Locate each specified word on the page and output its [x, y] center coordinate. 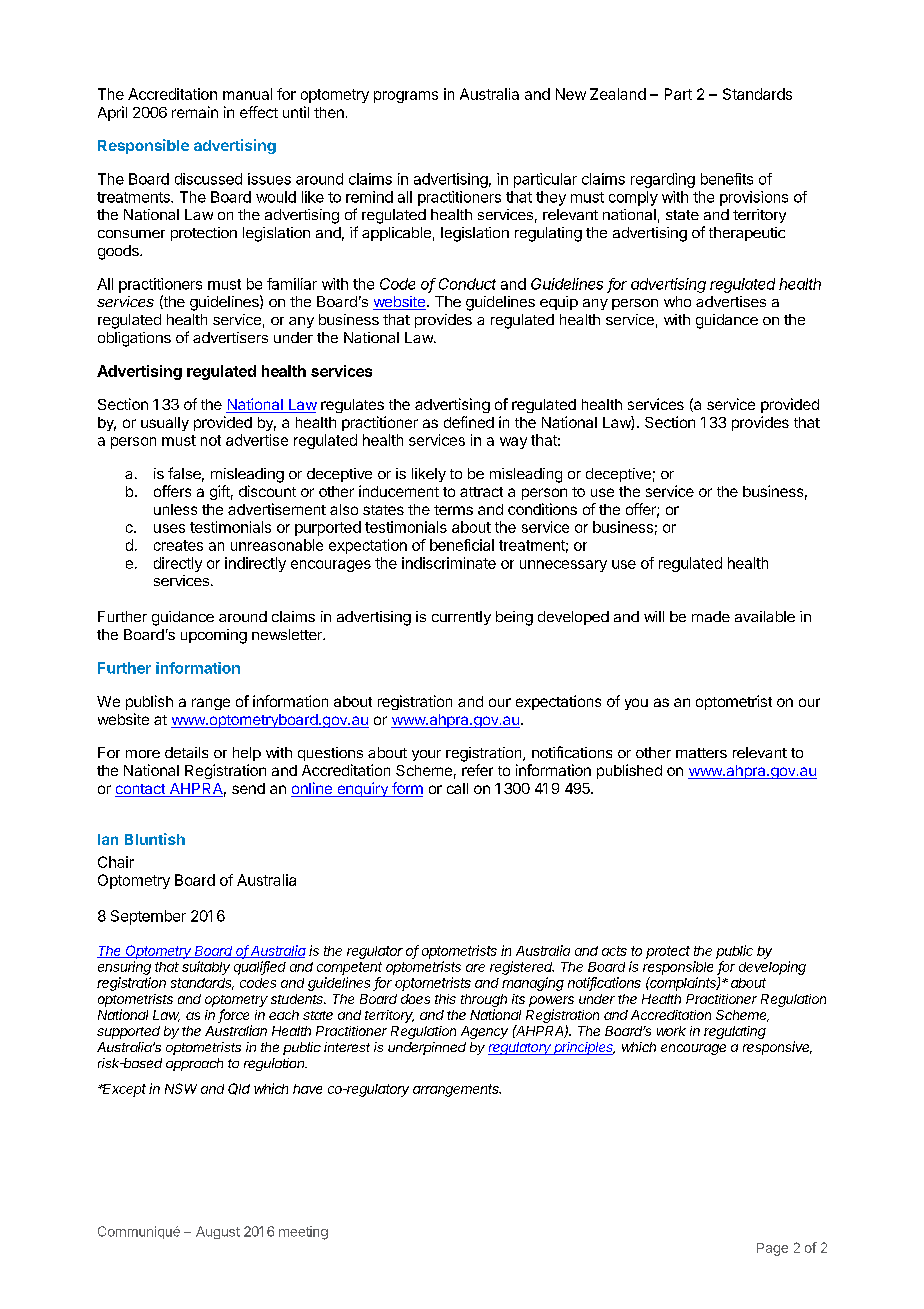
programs [406, 97]
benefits [727, 179]
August [218, 1232]
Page [772, 1249]
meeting [303, 1233]
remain [195, 112]
